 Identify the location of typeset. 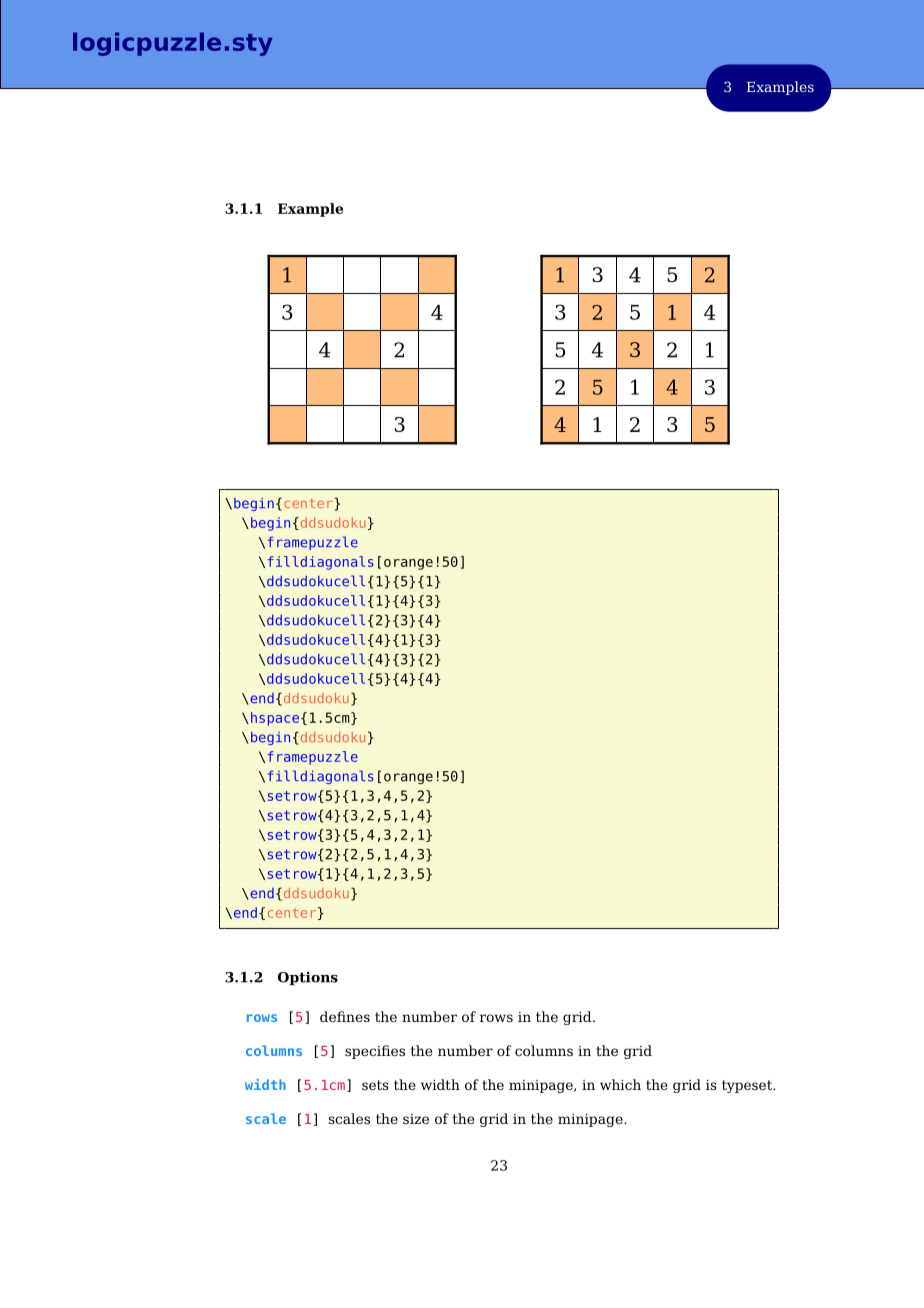
(748, 1086).
